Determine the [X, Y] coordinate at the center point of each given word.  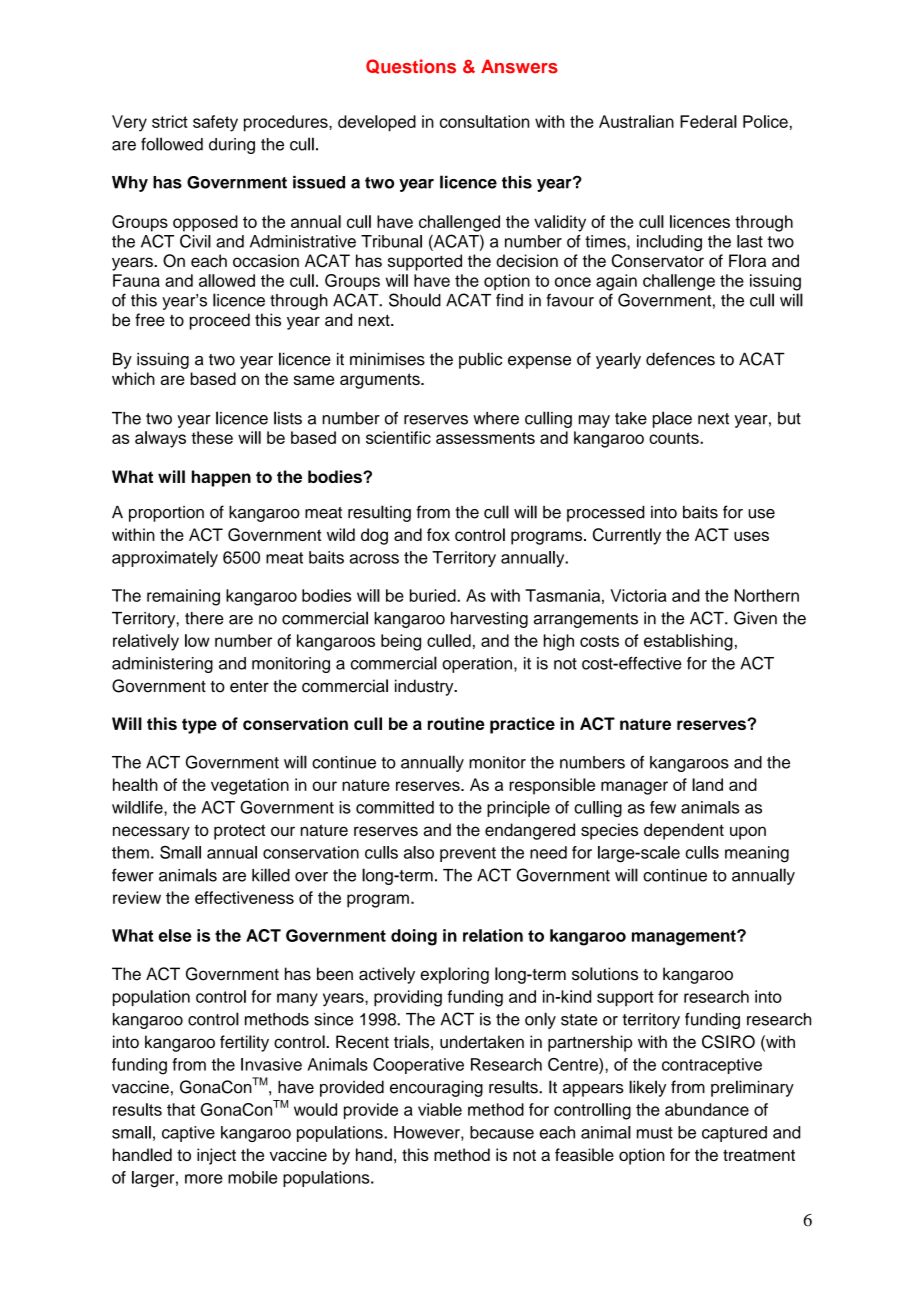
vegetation [250, 786]
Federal [708, 121]
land [707, 784]
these [212, 437]
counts [675, 438]
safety [215, 123]
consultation [484, 121]
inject [216, 1156]
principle [518, 809]
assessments [485, 438]
